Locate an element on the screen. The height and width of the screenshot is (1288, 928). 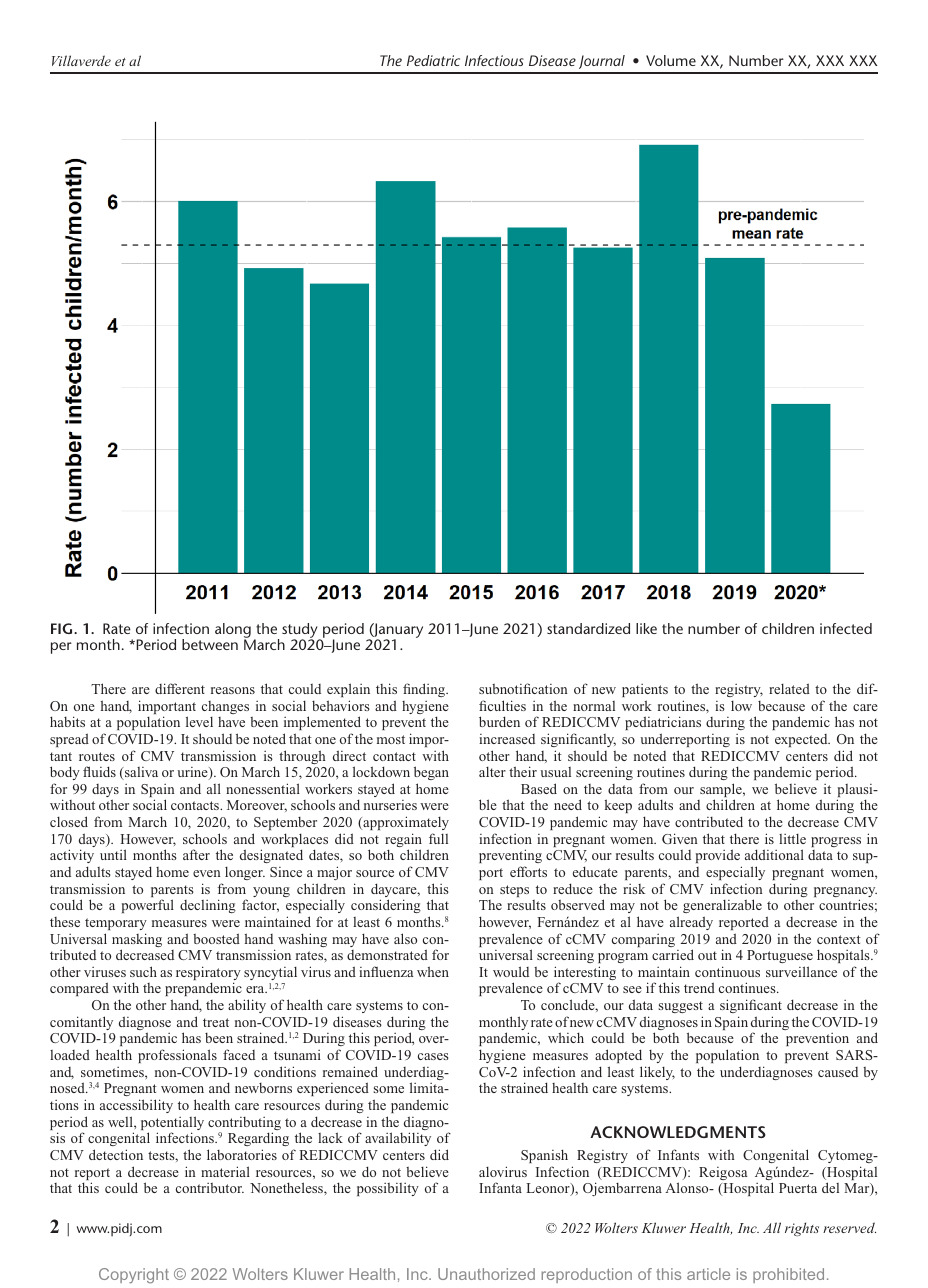
Volume is located at coordinates (671, 60).
